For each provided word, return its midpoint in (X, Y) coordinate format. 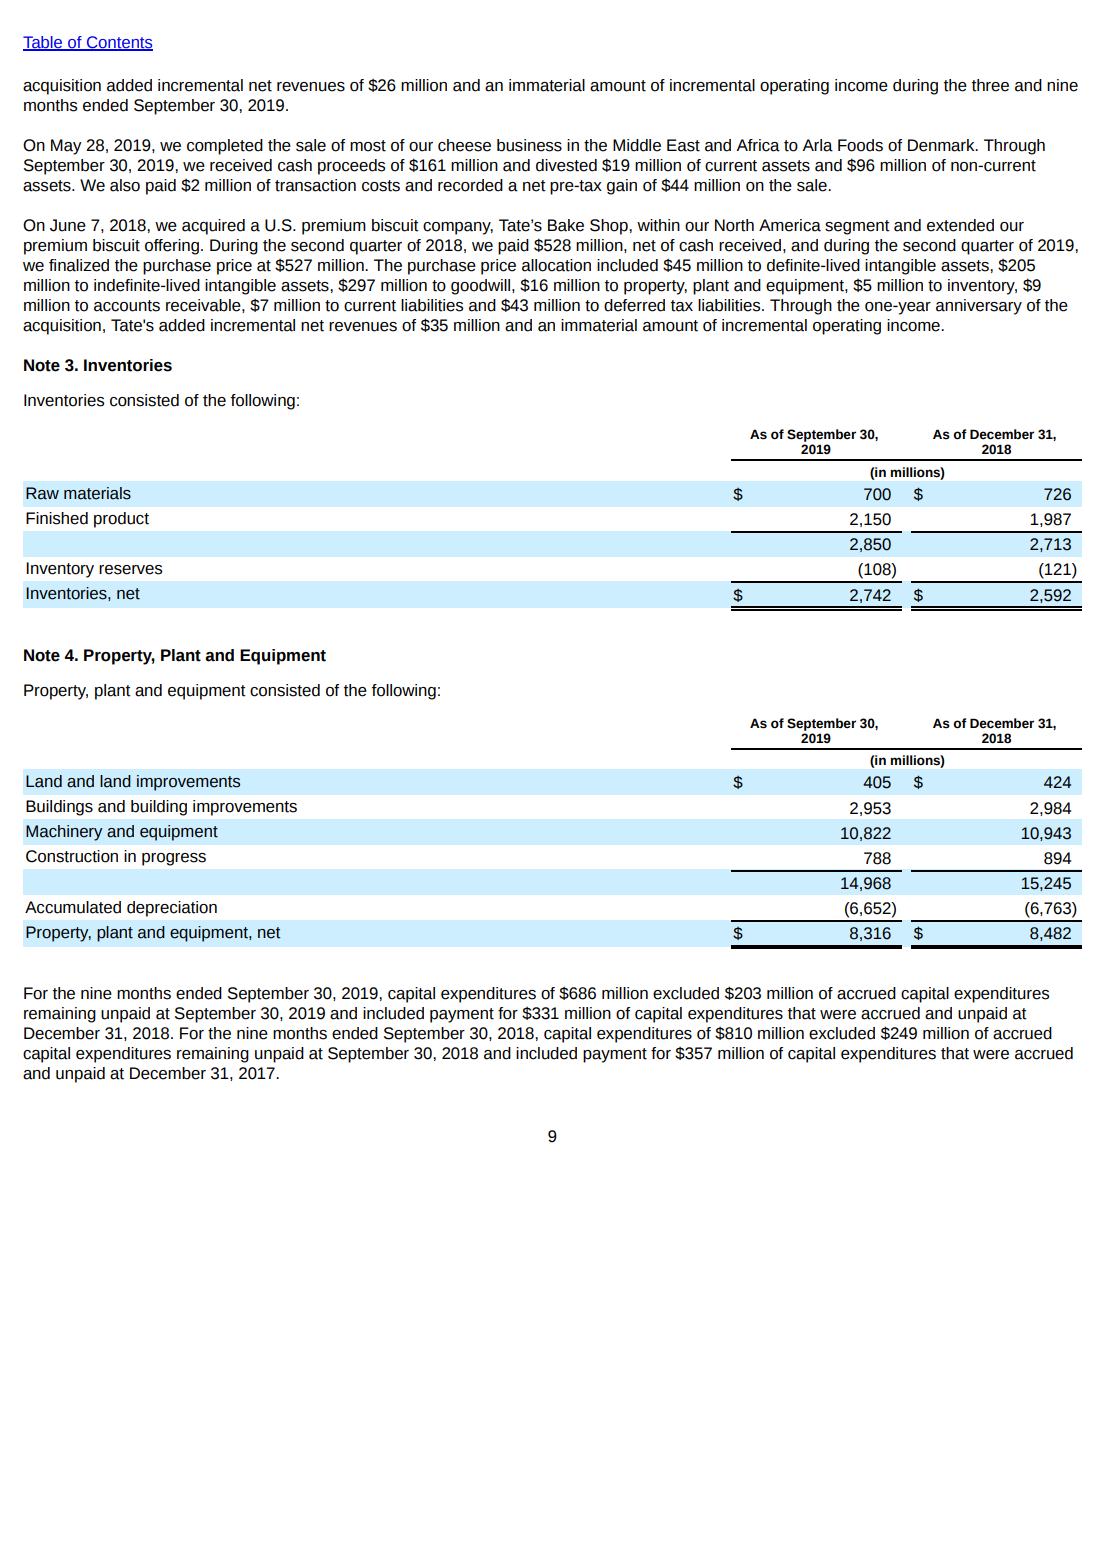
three (990, 85)
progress (174, 859)
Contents (119, 43)
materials (97, 493)
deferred (634, 305)
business (529, 145)
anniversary (979, 307)
